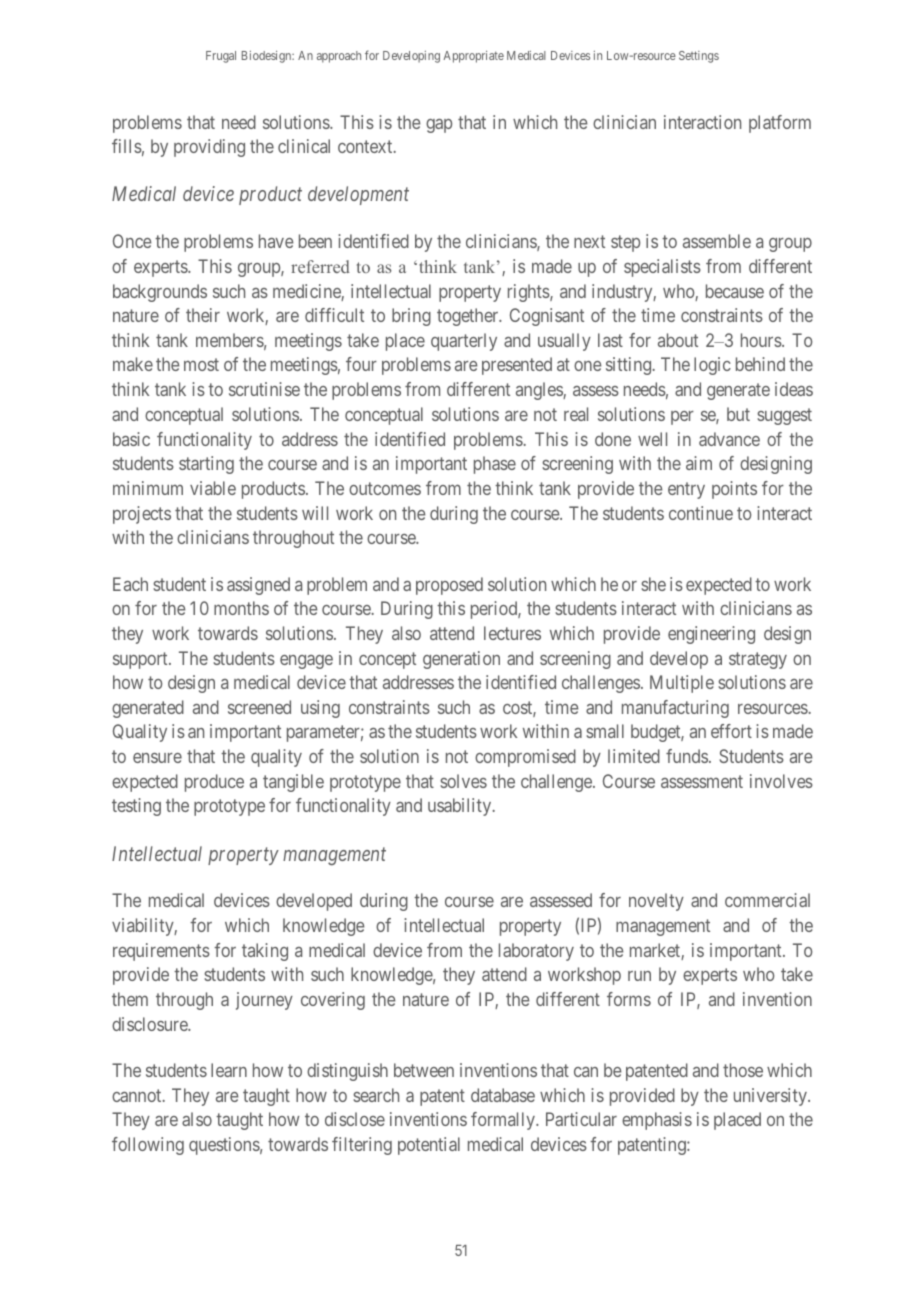  I want to click on Frugal, so click(221, 57).
